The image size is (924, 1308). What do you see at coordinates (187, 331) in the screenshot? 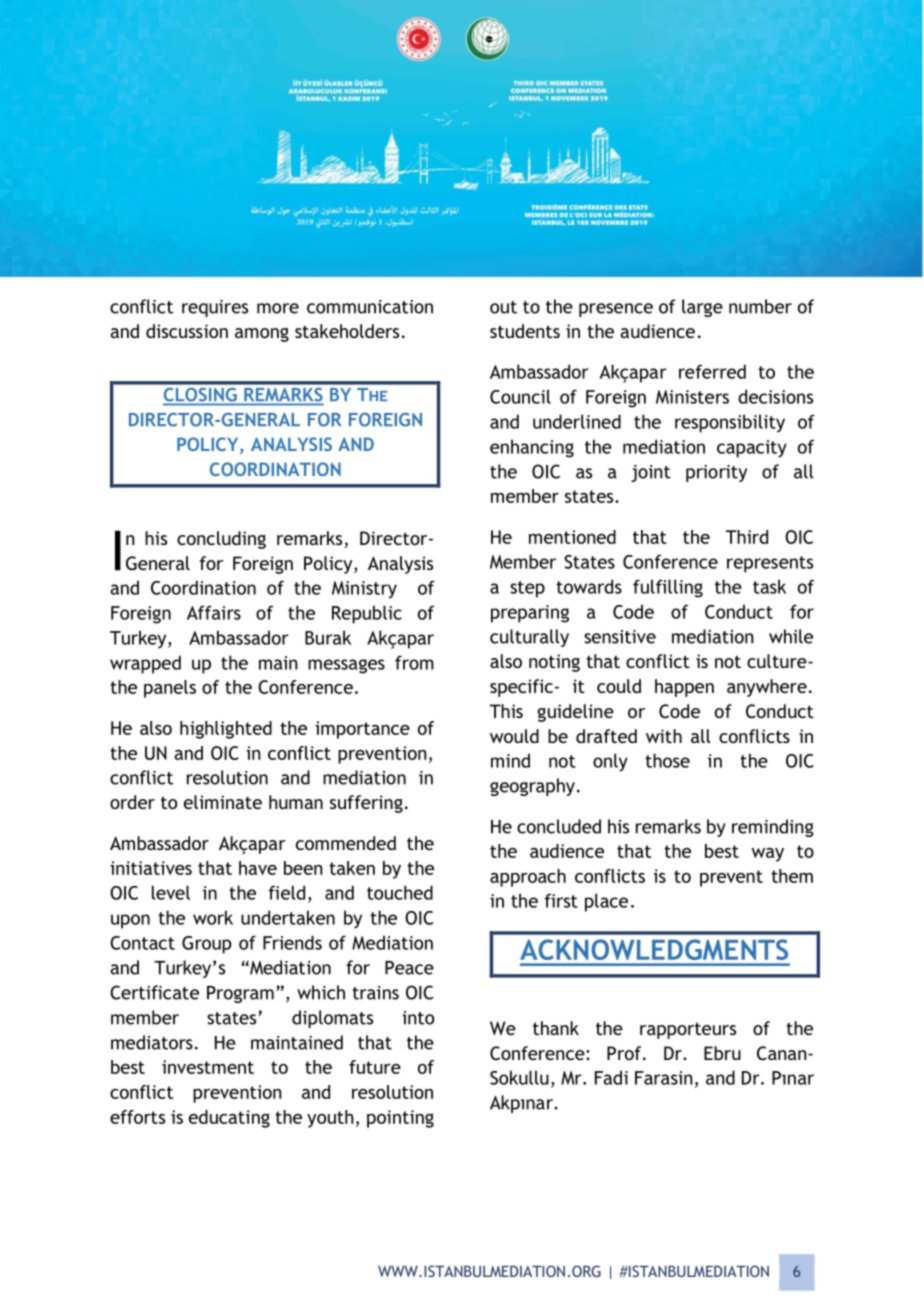
I see `discussion` at bounding box center [187, 331].
